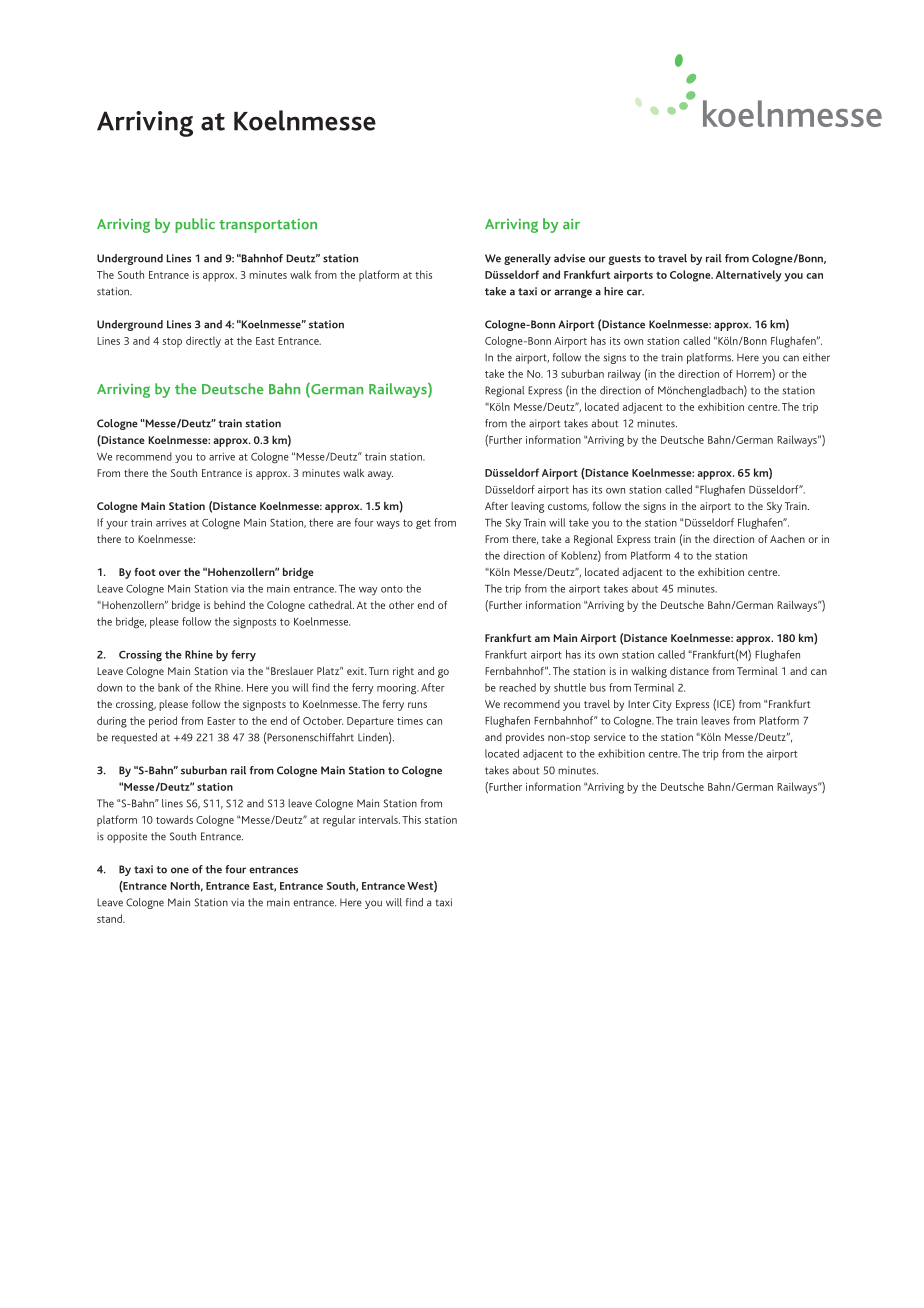 The height and width of the document is (1308, 924). I want to click on stand, so click(110, 918).
